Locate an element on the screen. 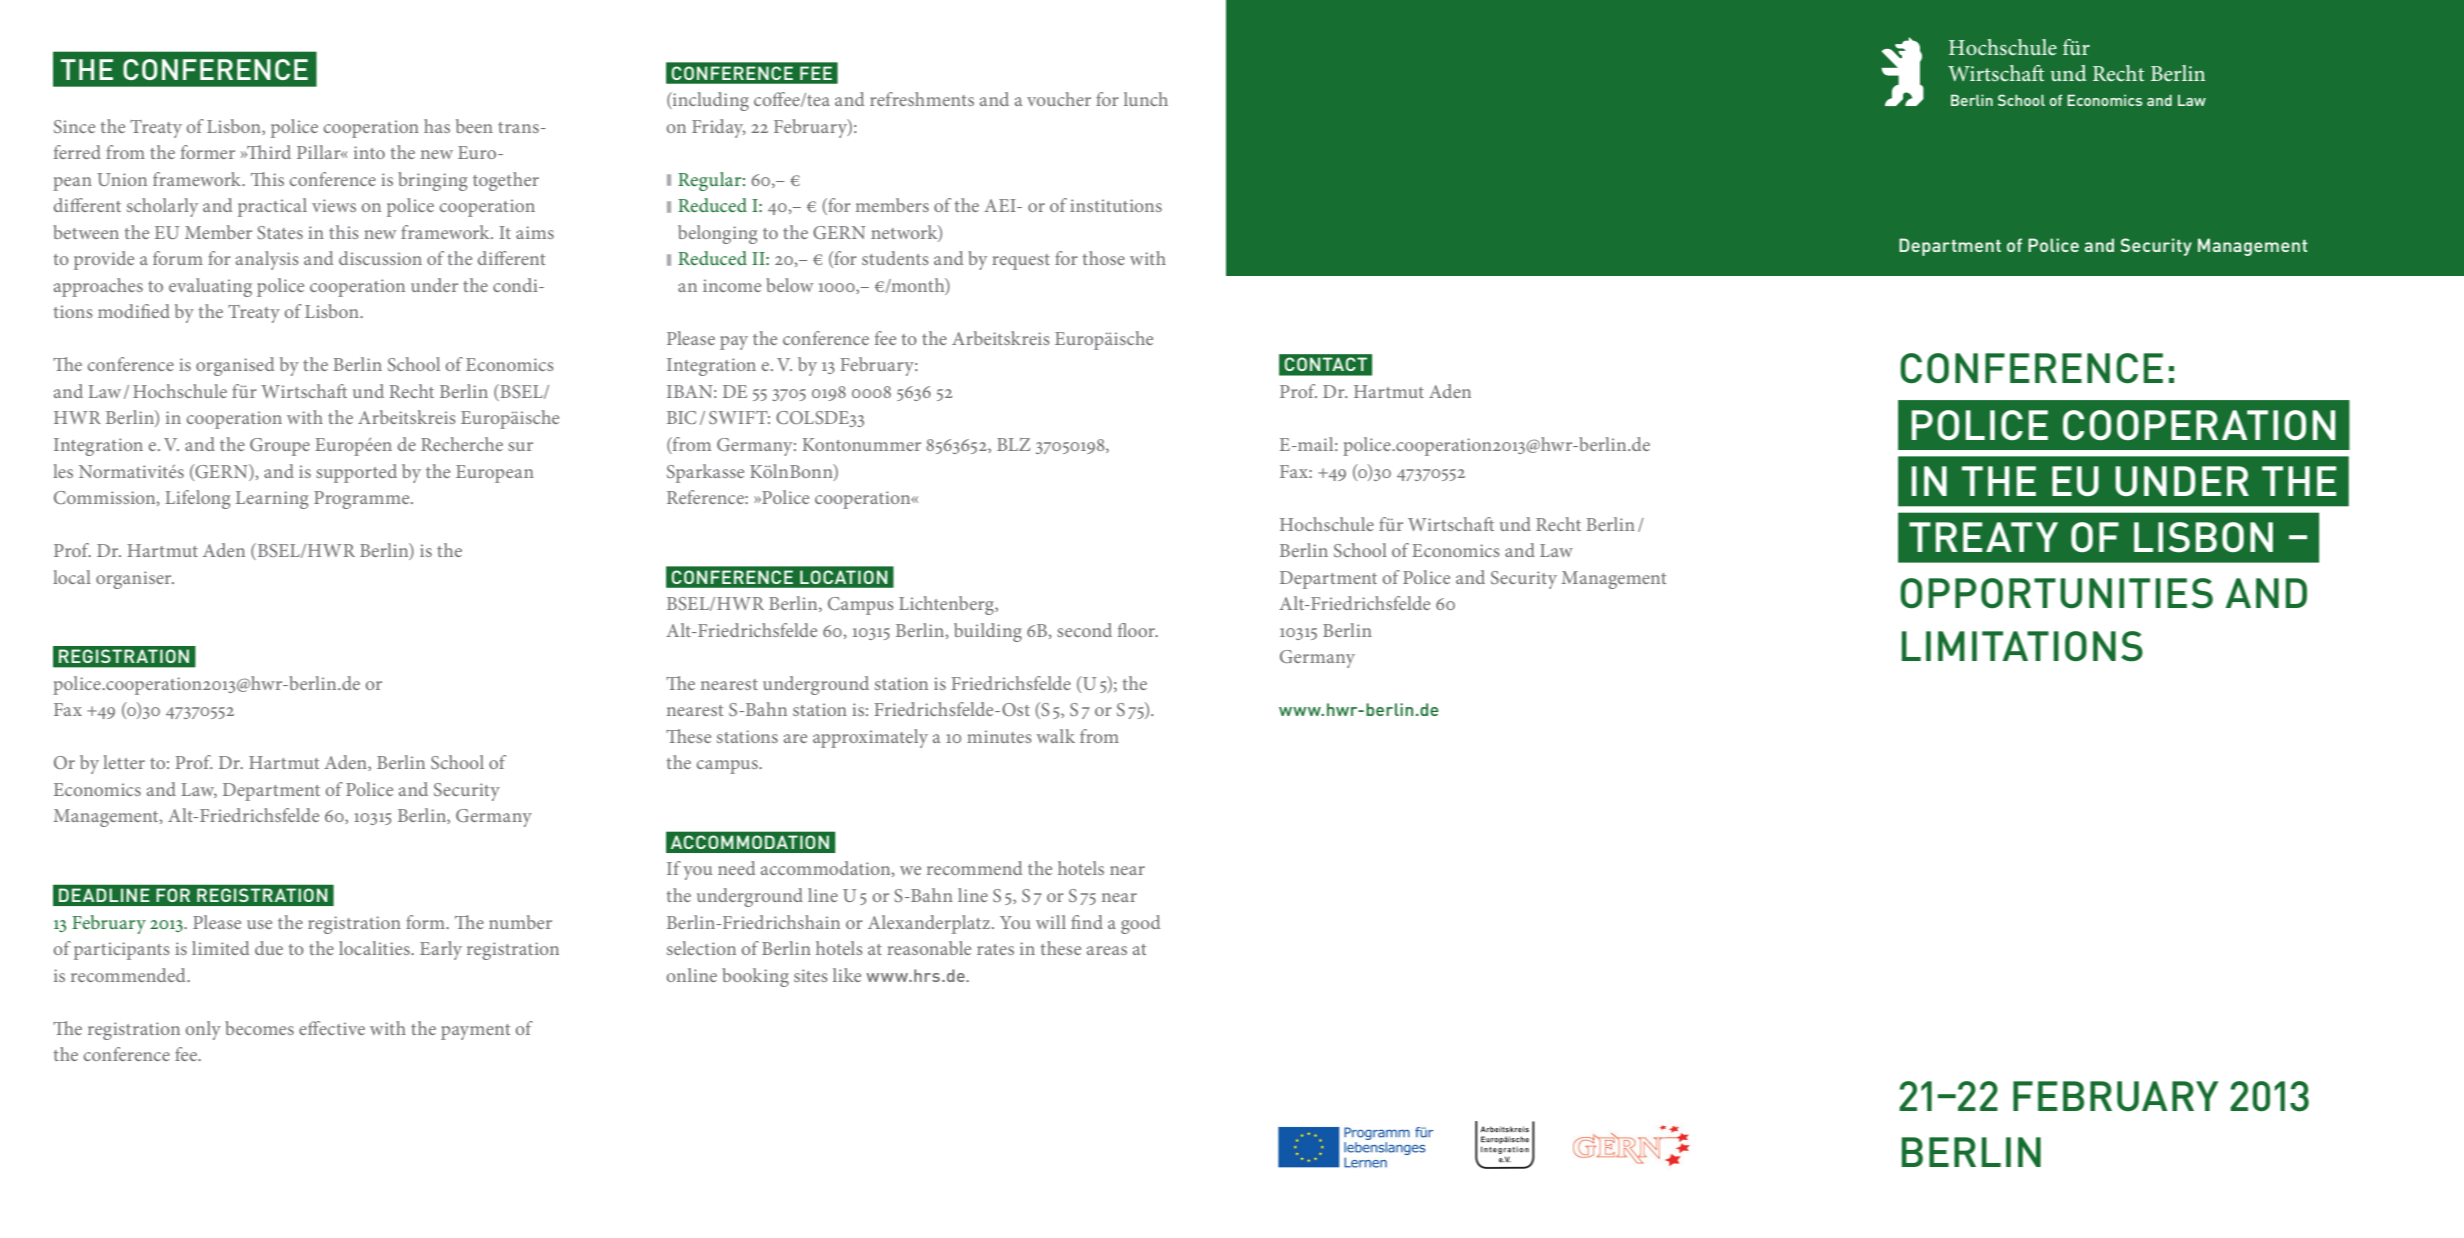 This screenshot has width=2464, height=1238. those is located at coordinates (1104, 258).
